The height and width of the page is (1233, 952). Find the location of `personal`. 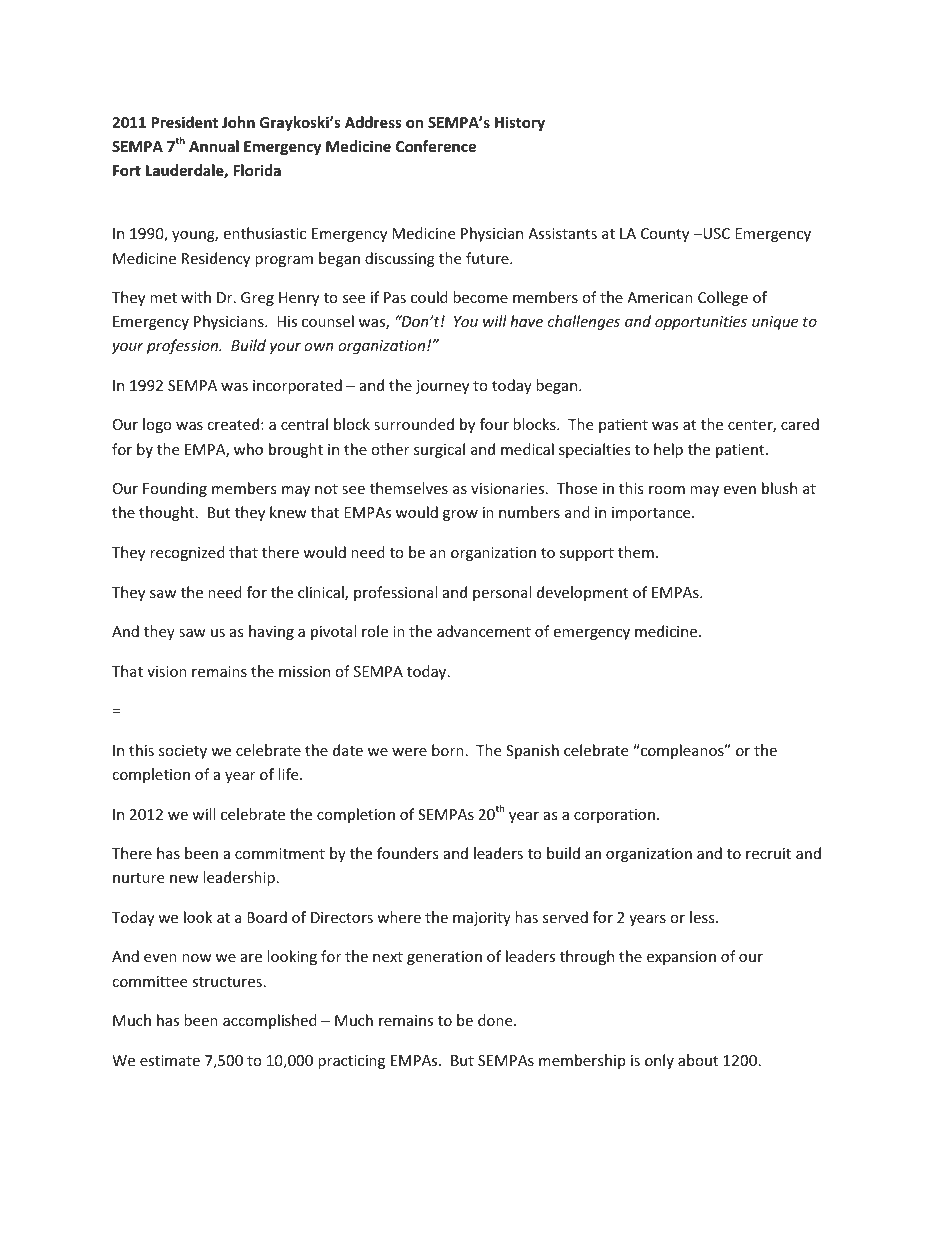

personal is located at coordinates (502, 593).
